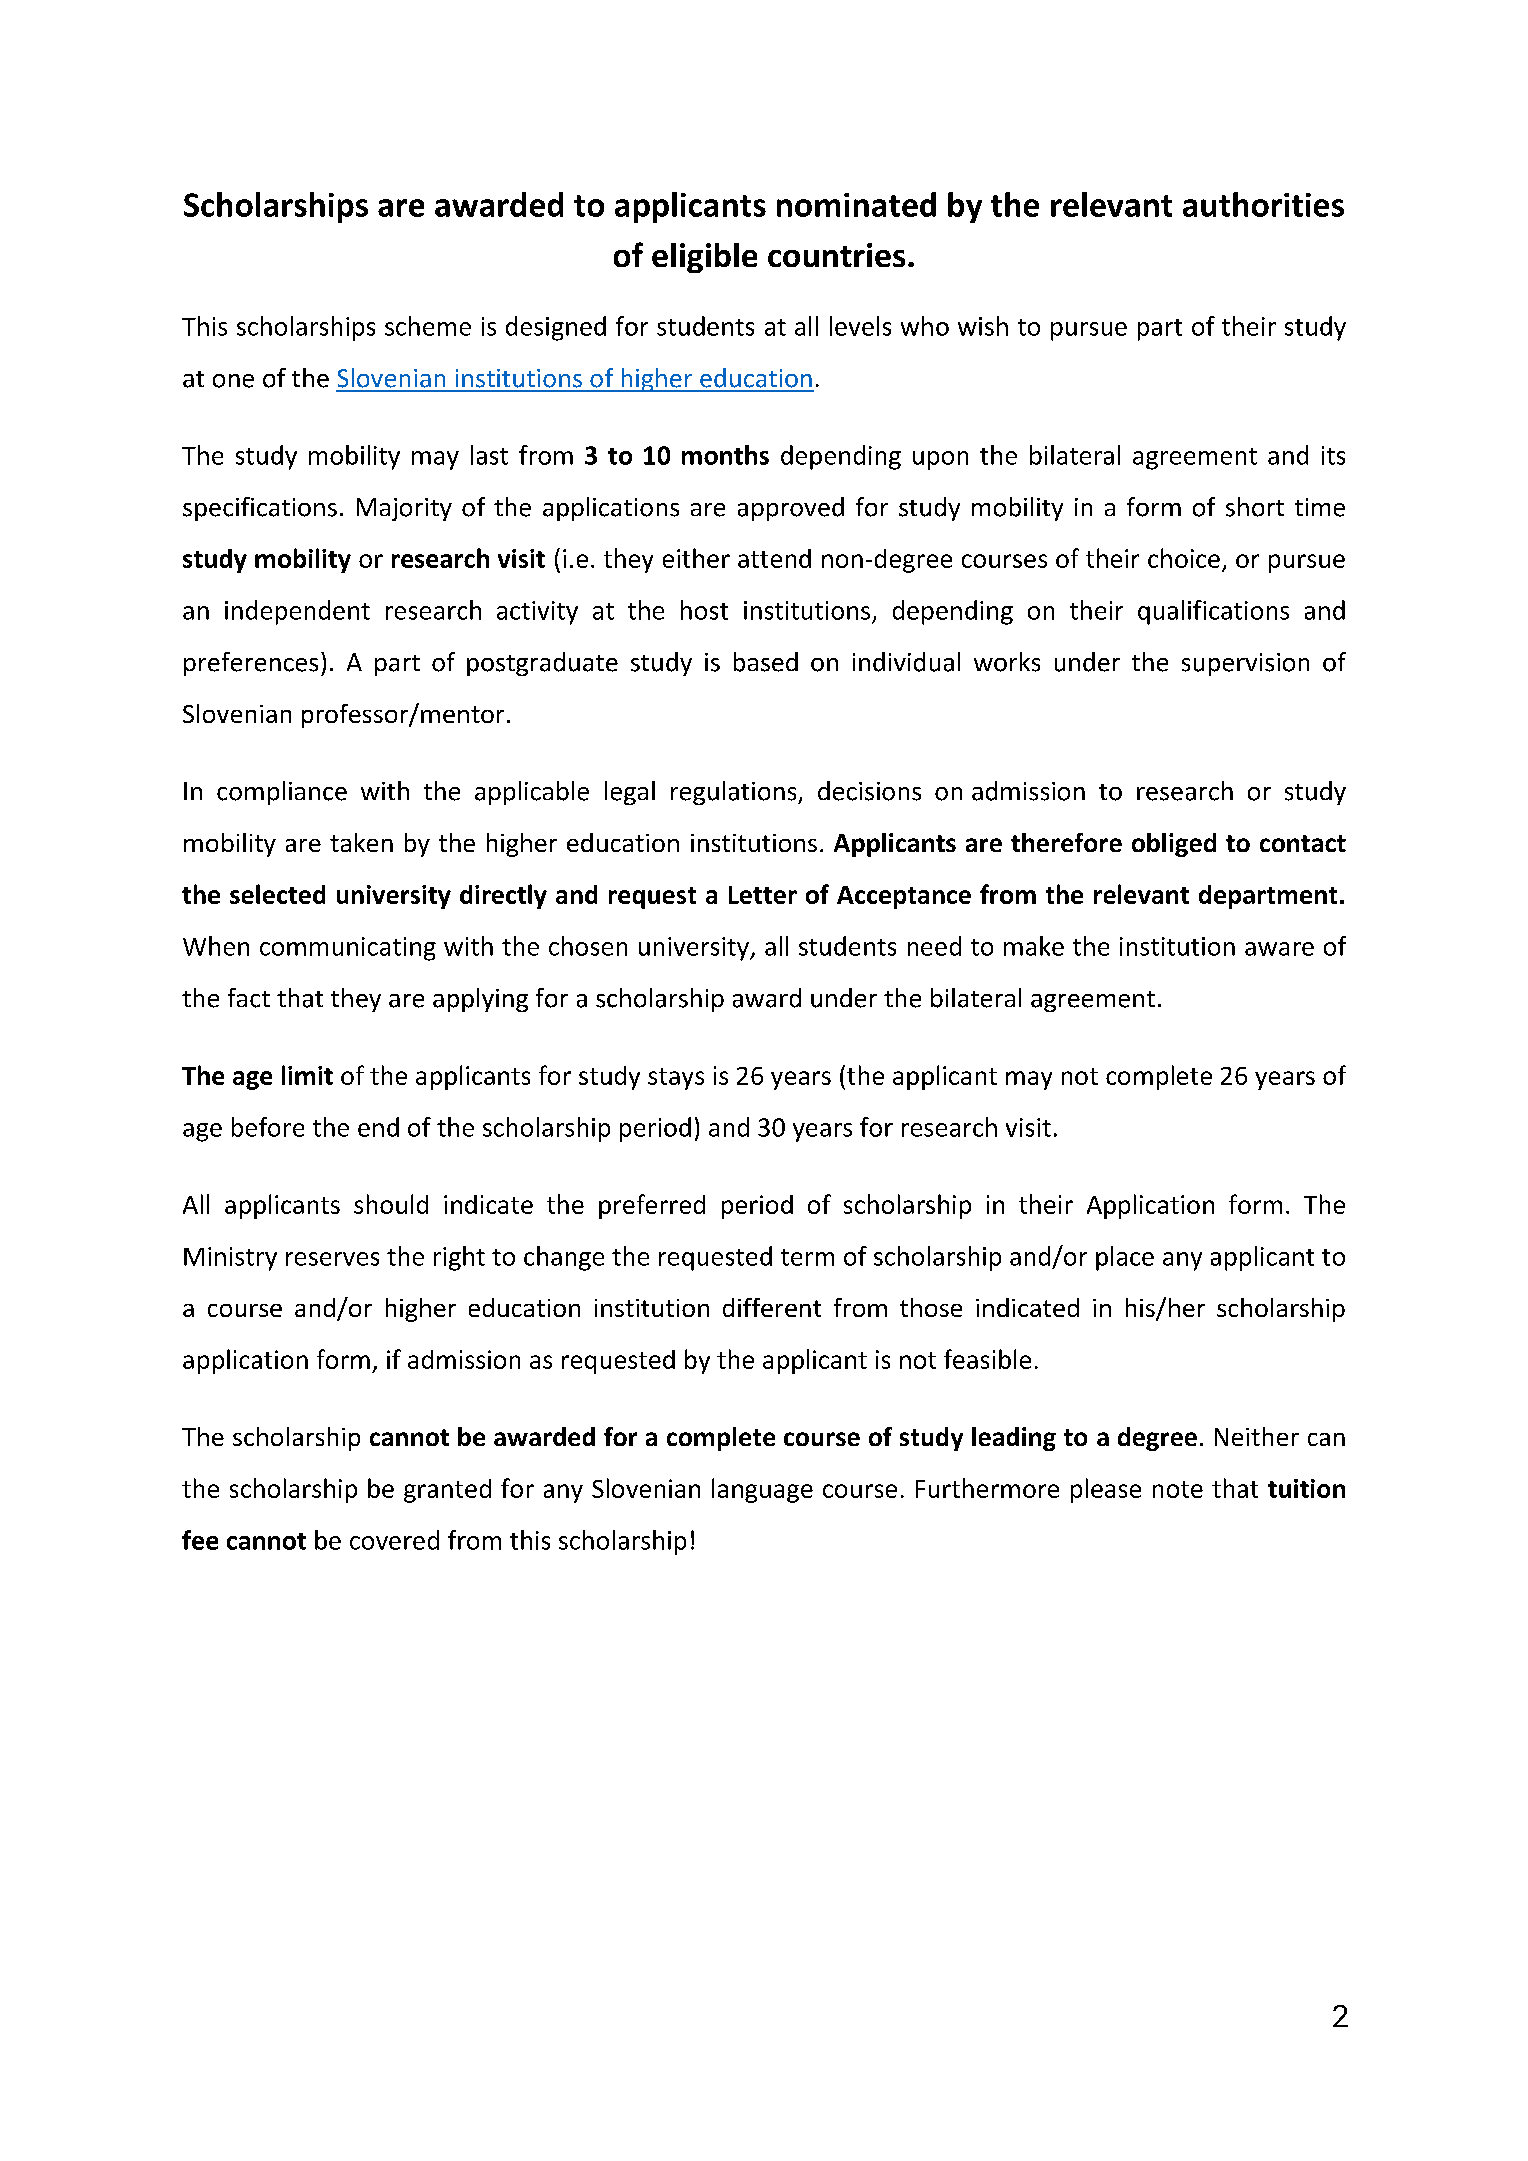 The height and width of the document is (2161, 1528). I want to click on covered, so click(394, 1540).
